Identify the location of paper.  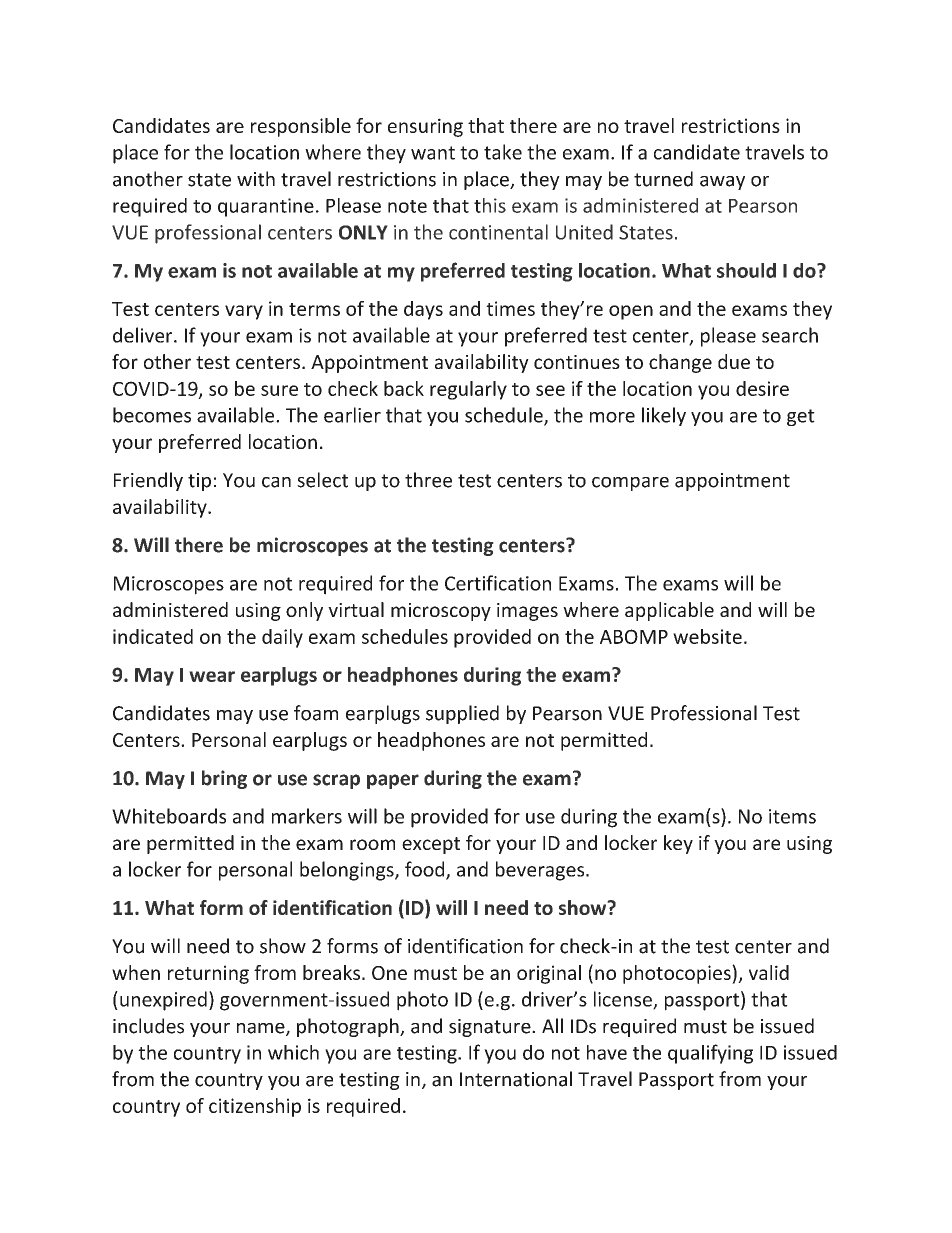
(393, 781).
